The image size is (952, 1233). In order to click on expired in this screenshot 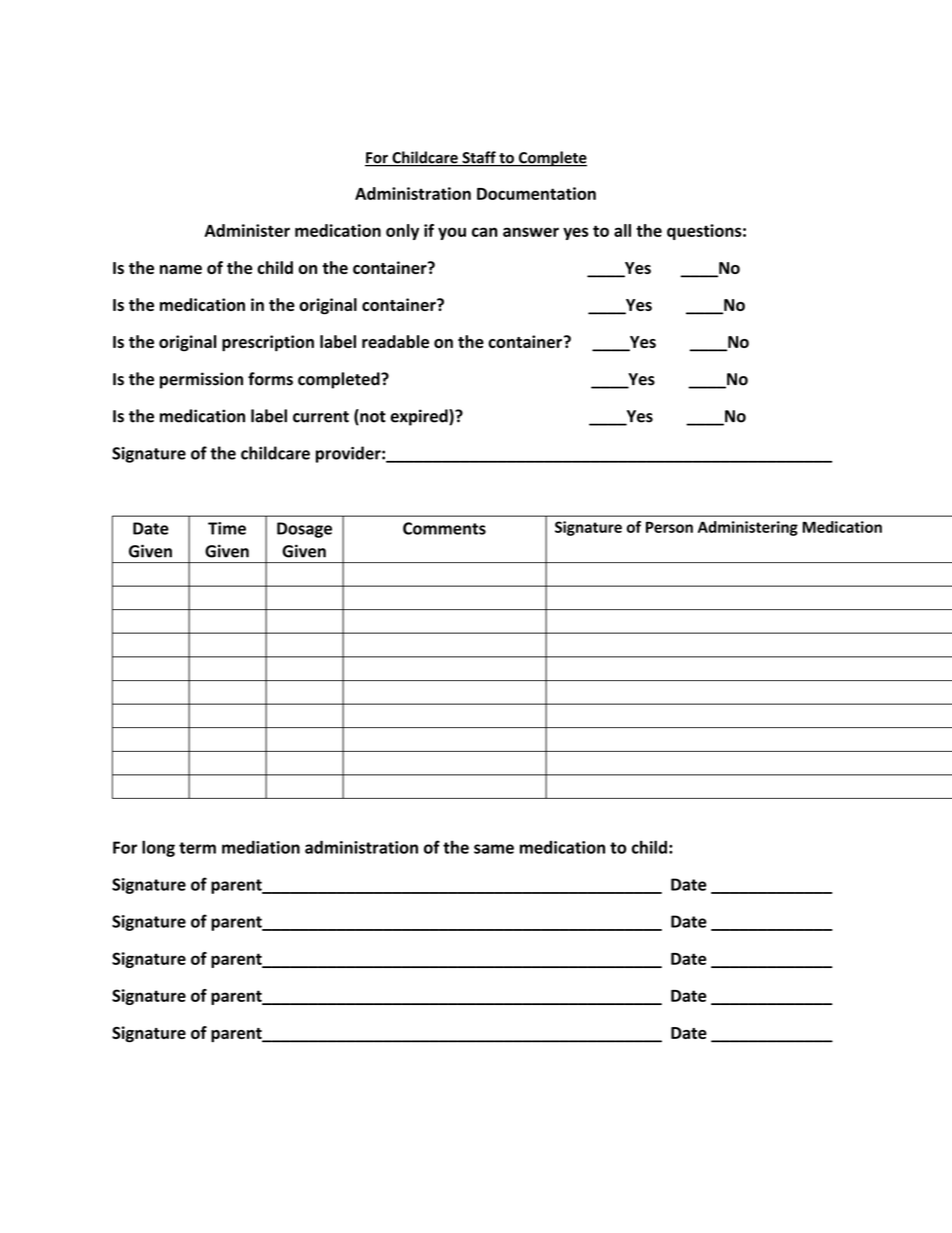, I will do `click(420, 417)`.
